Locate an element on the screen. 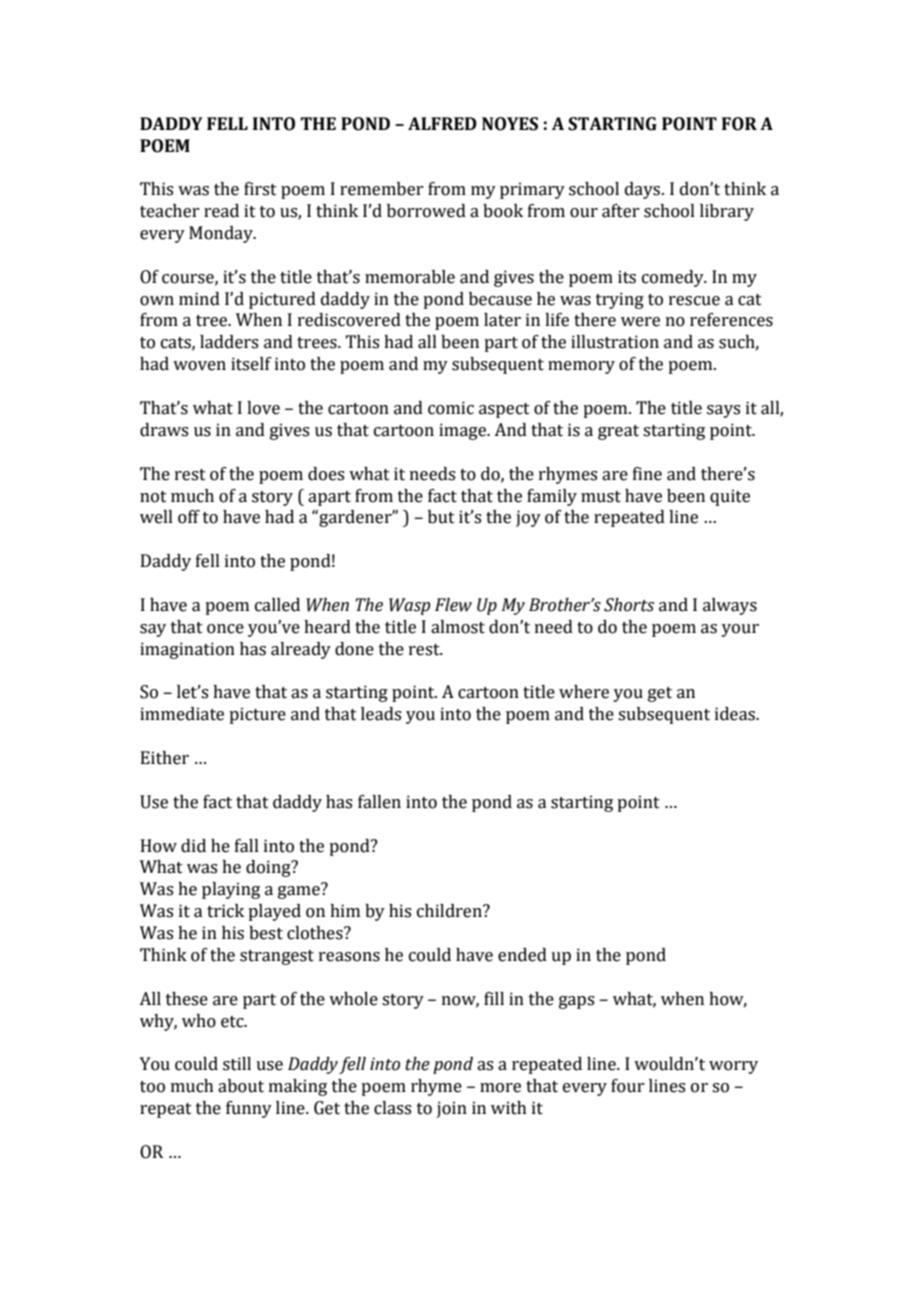 Image resolution: width=924 pixels, height=1309 pixels. first is located at coordinates (260, 189).
